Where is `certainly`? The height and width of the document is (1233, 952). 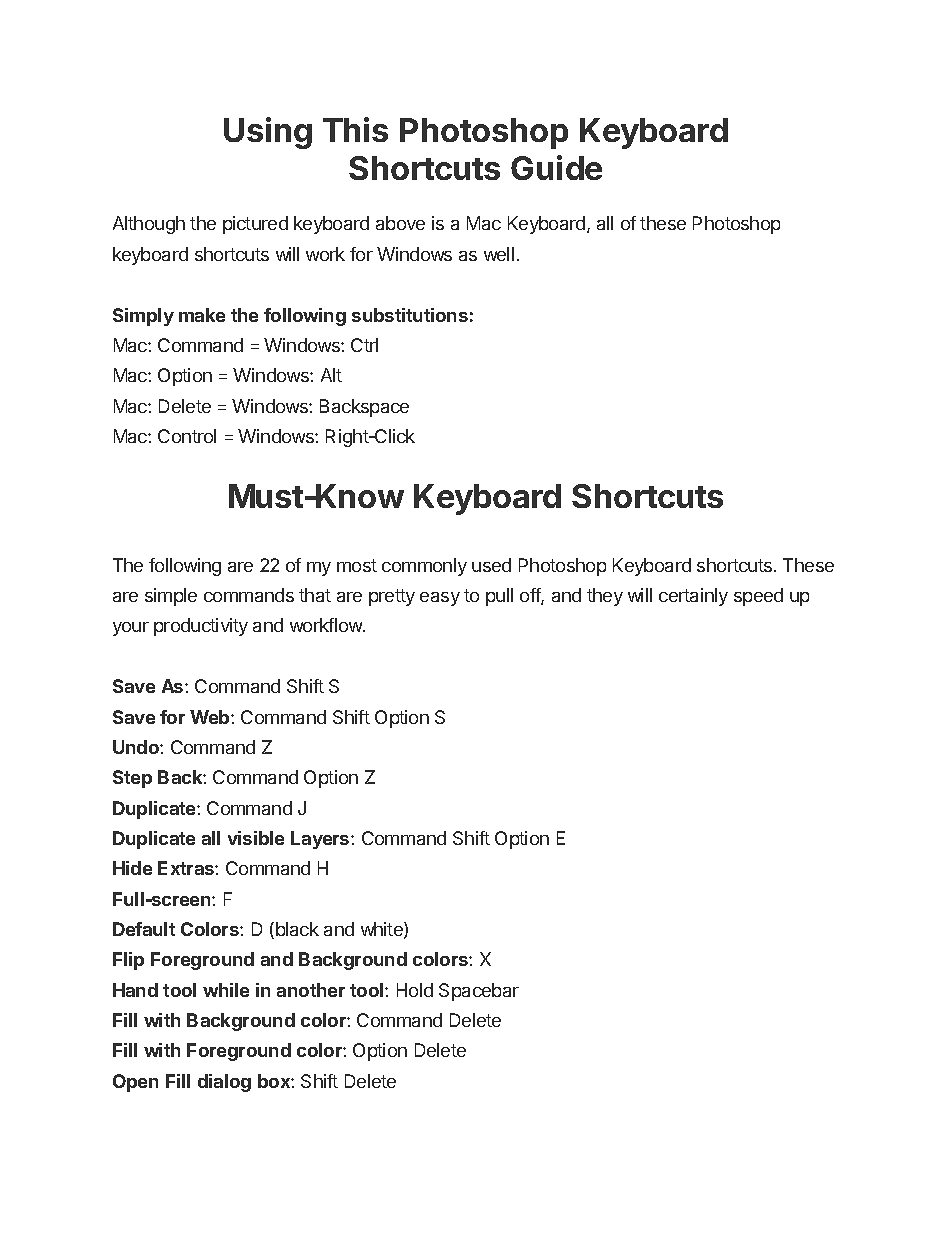
certainly is located at coordinates (693, 597).
